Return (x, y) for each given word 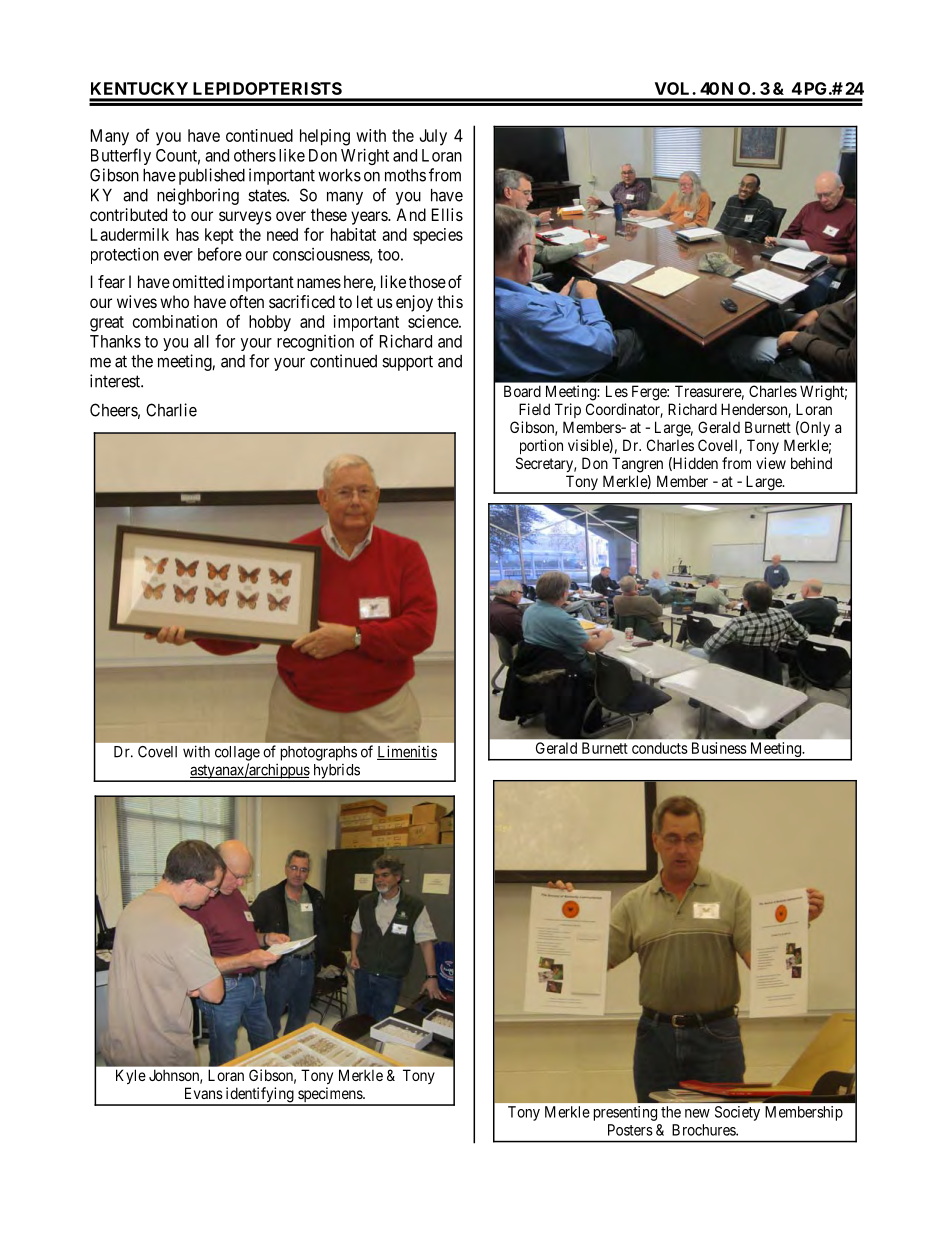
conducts (660, 748)
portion (541, 446)
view (771, 463)
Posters (630, 1130)
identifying (259, 1096)
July (433, 137)
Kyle (131, 1076)
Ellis (447, 214)
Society (737, 1113)
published (212, 176)
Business (719, 748)
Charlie (171, 410)
